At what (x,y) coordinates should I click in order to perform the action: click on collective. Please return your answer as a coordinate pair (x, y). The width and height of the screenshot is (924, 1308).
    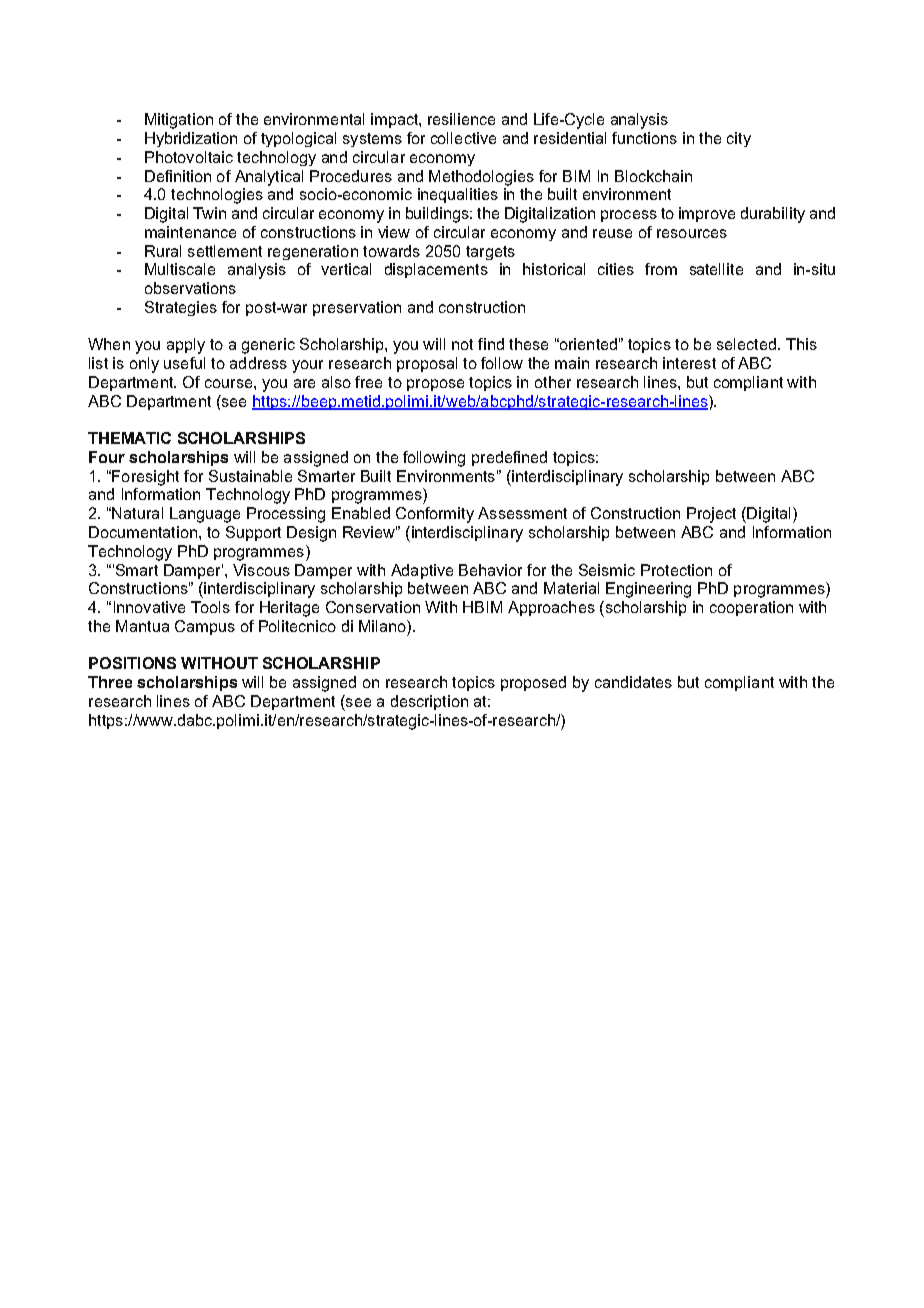
    Looking at the image, I should click on (463, 138).
